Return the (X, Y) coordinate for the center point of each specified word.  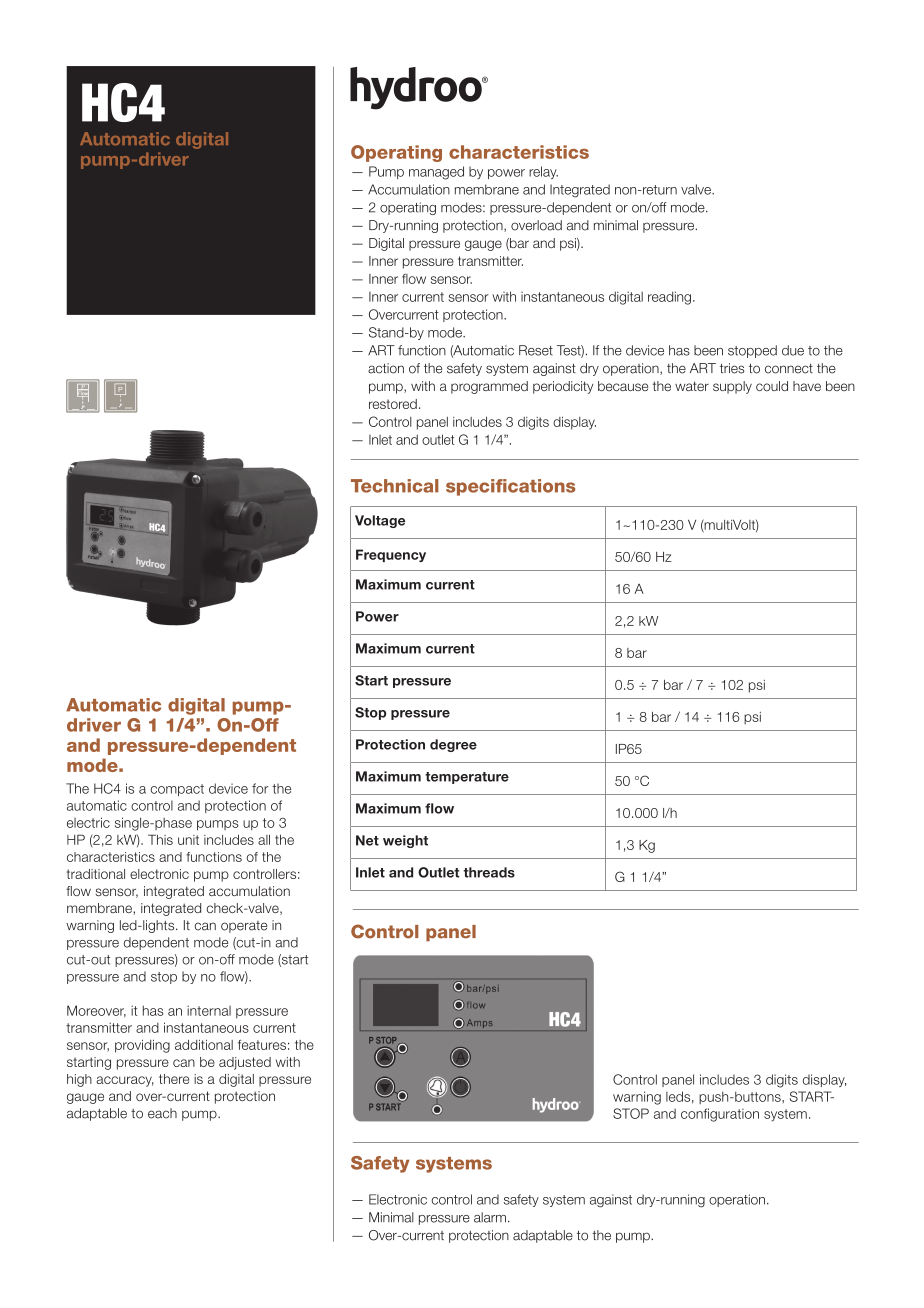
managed (436, 173)
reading (669, 298)
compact (177, 790)
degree (453, 745)
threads (489, 872)
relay (543, 172)
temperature (467, 778)
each (162, 1113)
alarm (490, 1217)
